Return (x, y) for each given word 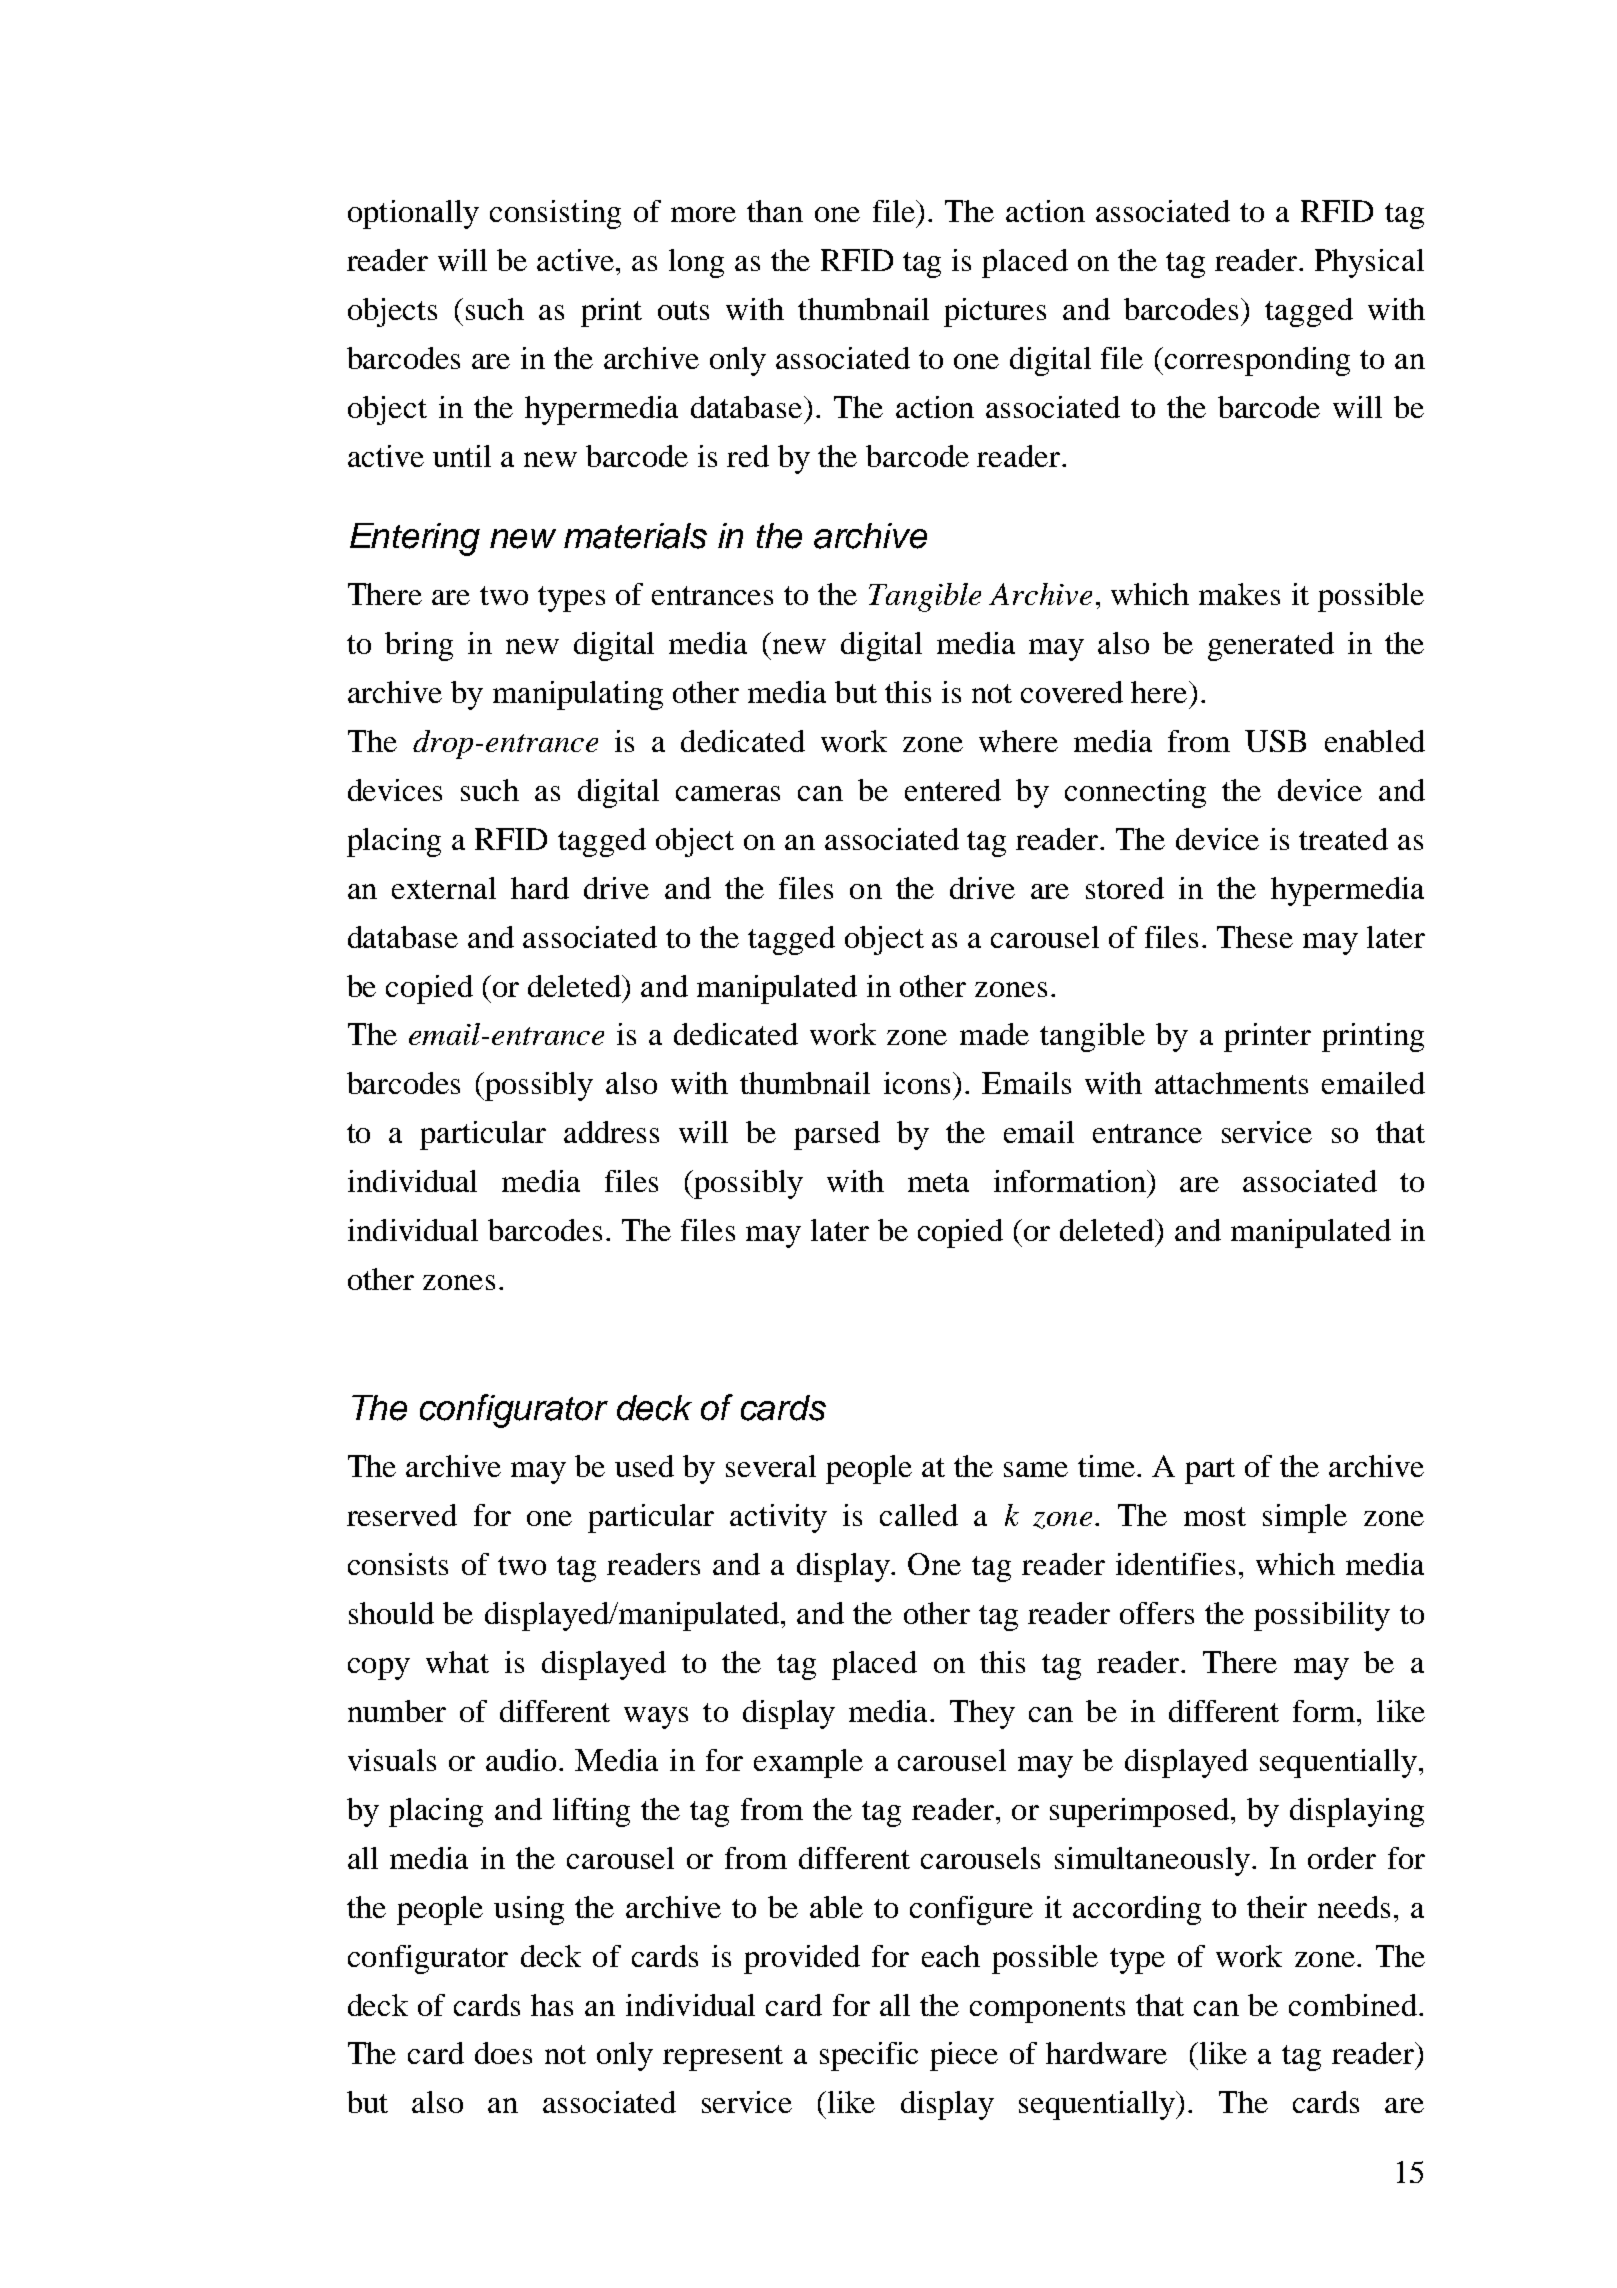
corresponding (1257, 361)
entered (953, 790)
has (552, 2005)
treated (1343, 839)
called (919, 1515)
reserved (402, 1515)
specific (869, 2056)
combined (1353, 2005)
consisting (555, 214)
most (1215, 1516)
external (444, 888)
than (775, 211)
